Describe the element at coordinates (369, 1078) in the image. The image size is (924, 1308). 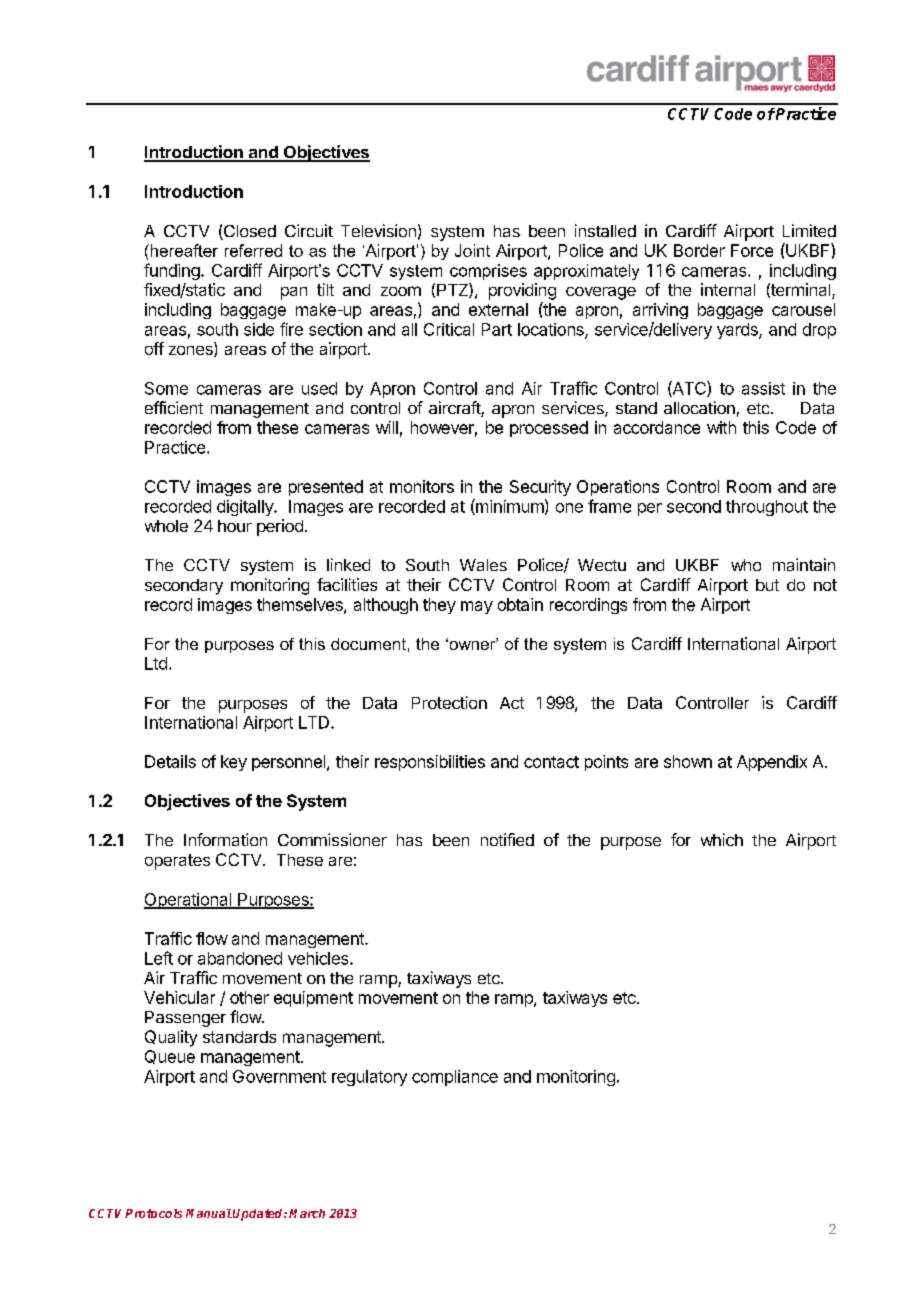
I see `regulatory` at that location.
